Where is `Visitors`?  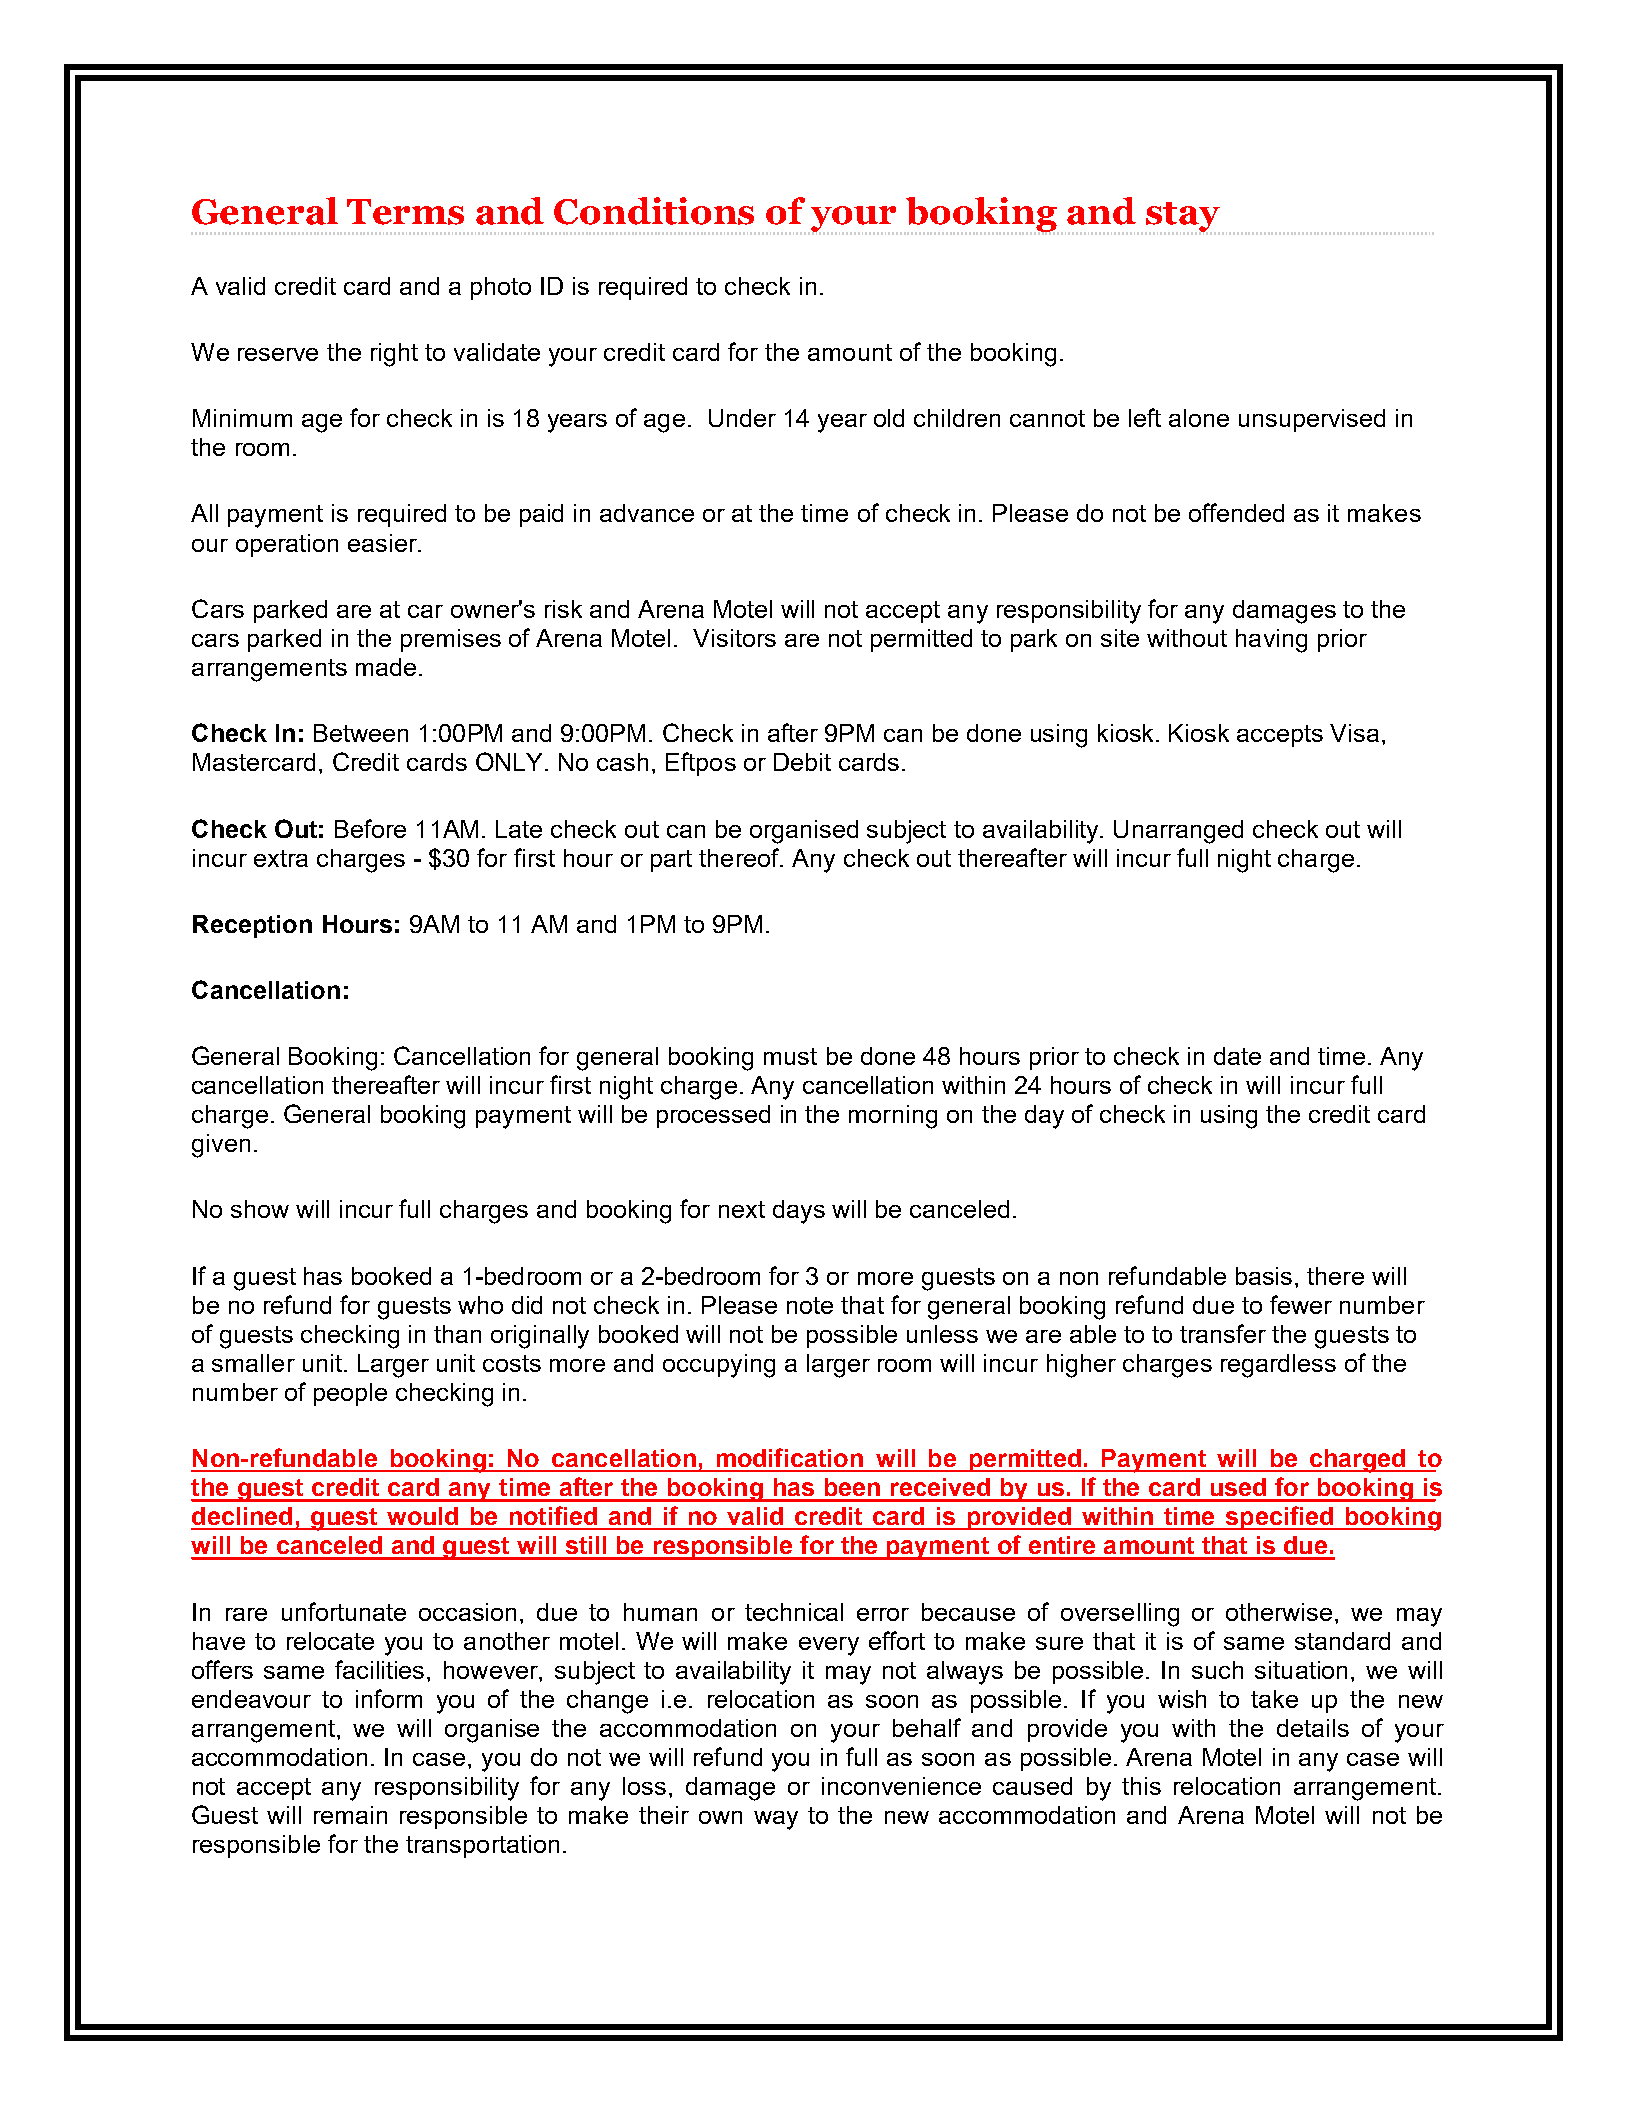
Visitors is located at coordinates (734, 638).
